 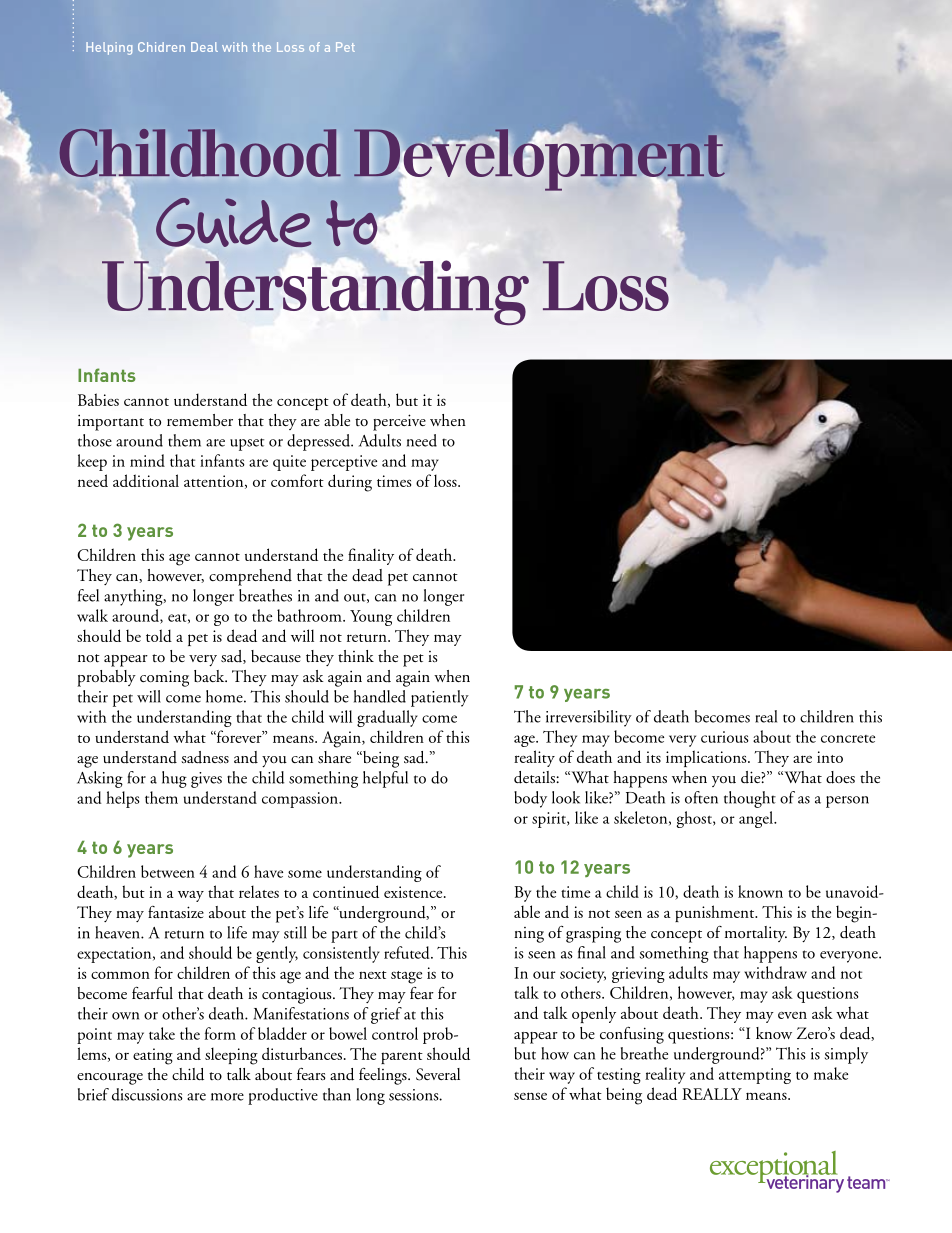 I want to click on Deal, so click(x=204, y=47).
